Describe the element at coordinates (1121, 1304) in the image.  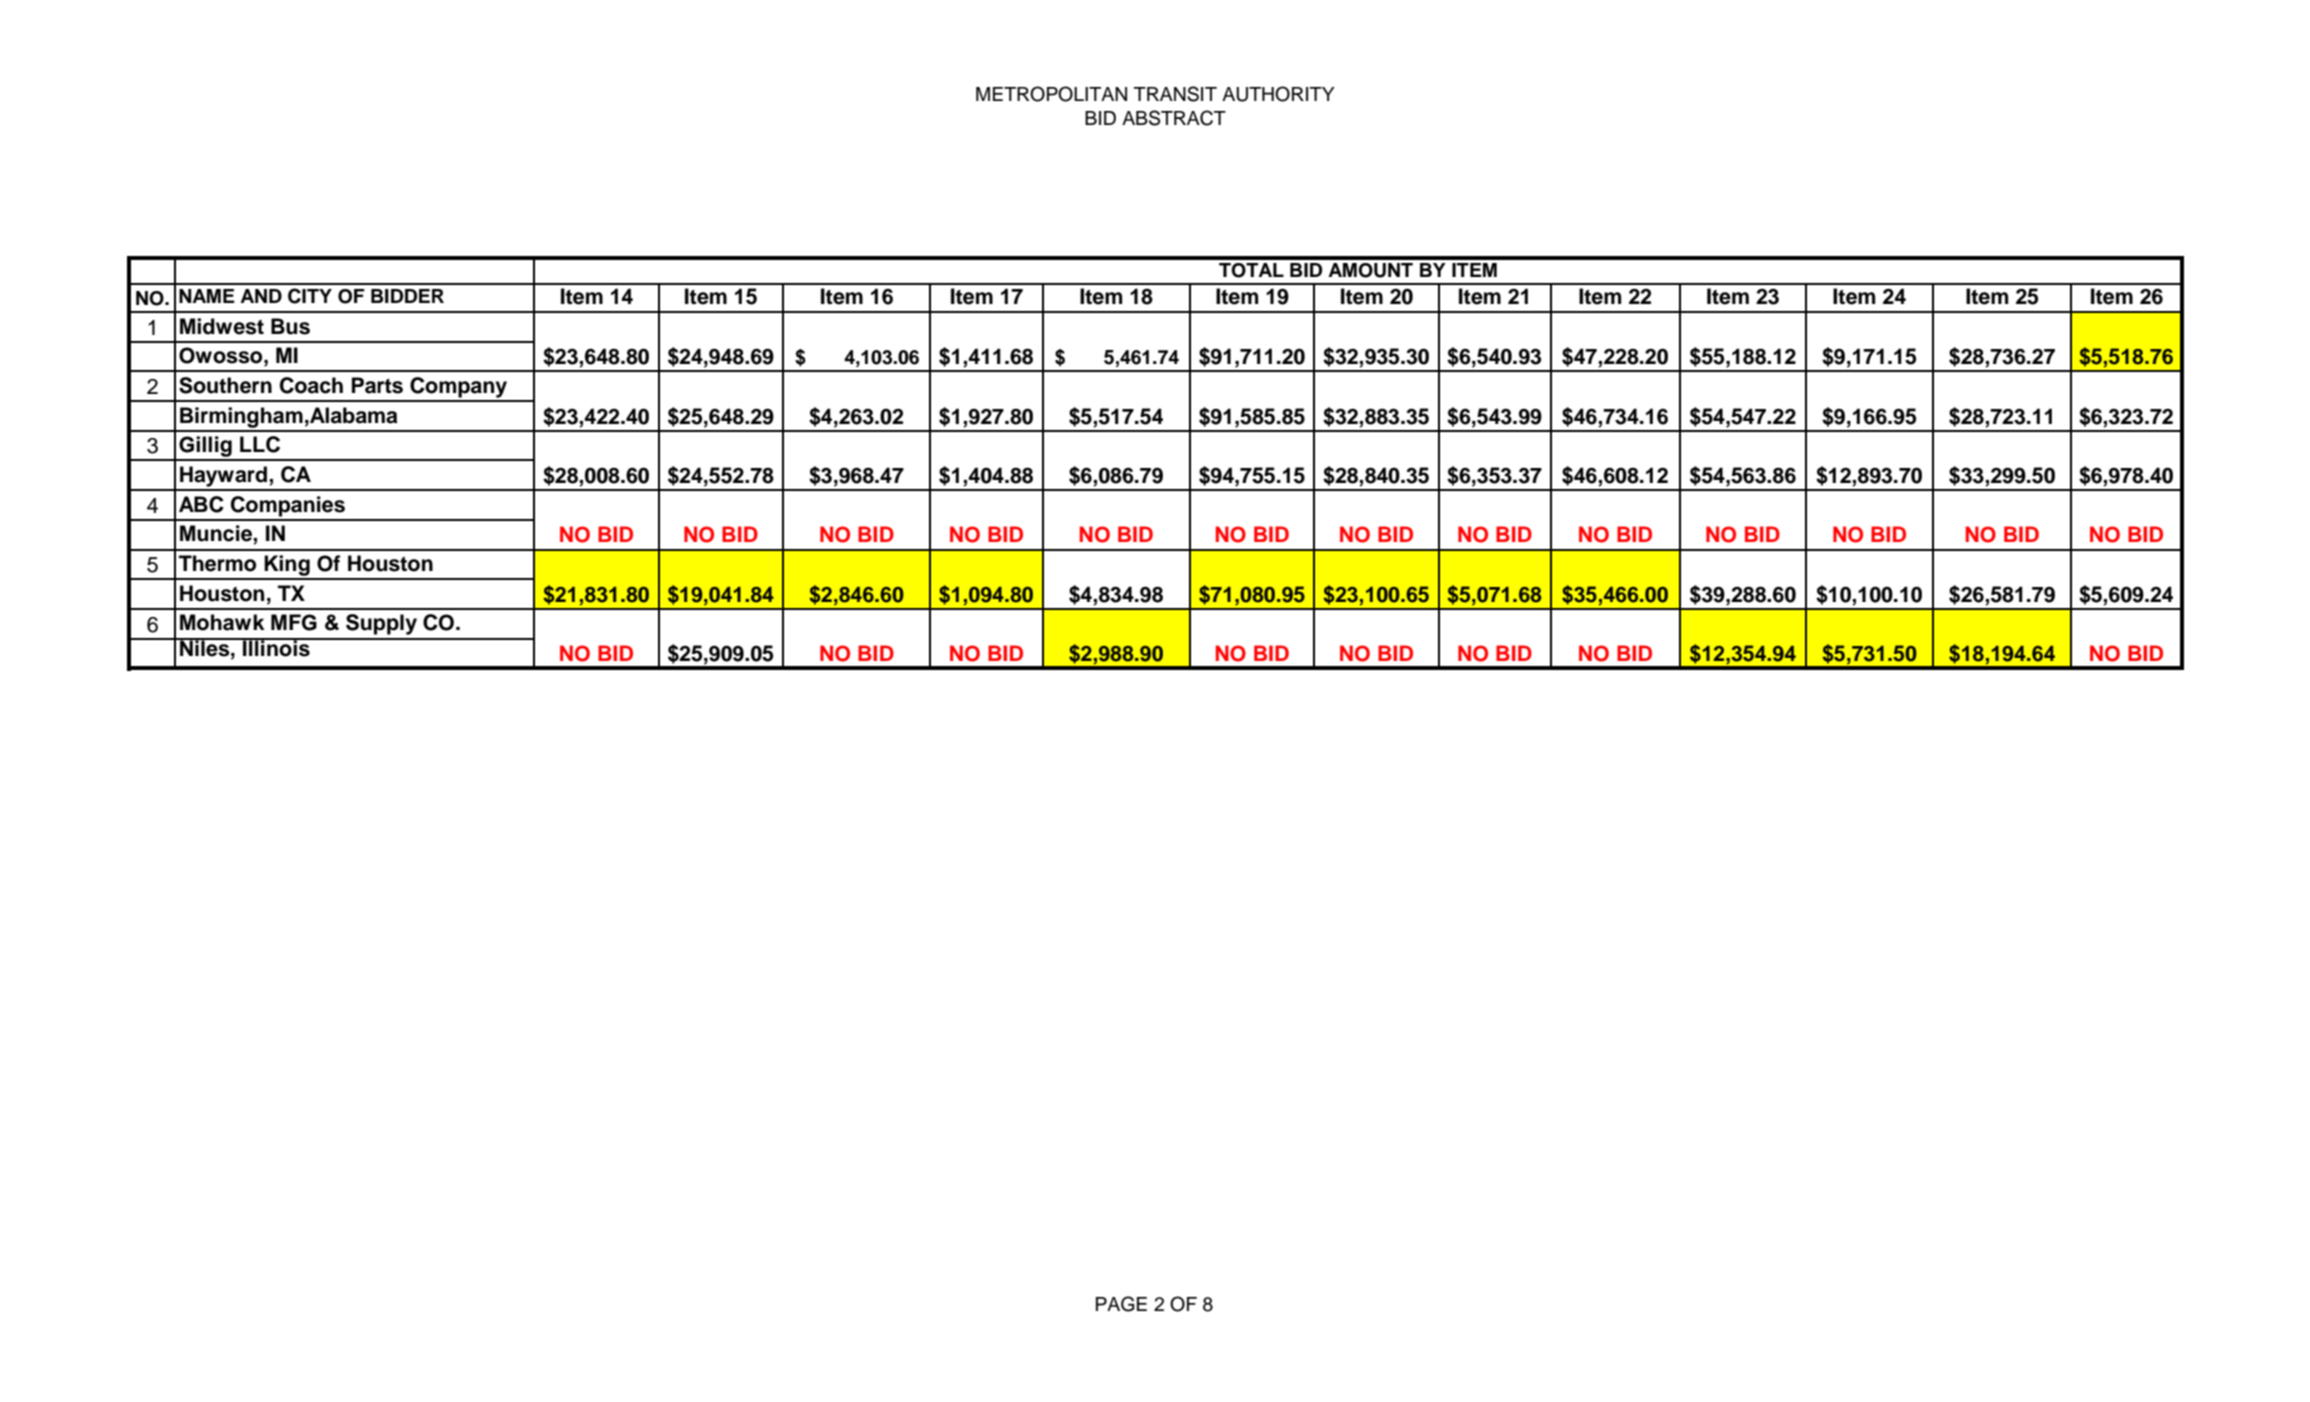
I see `PAGE` at that location.
